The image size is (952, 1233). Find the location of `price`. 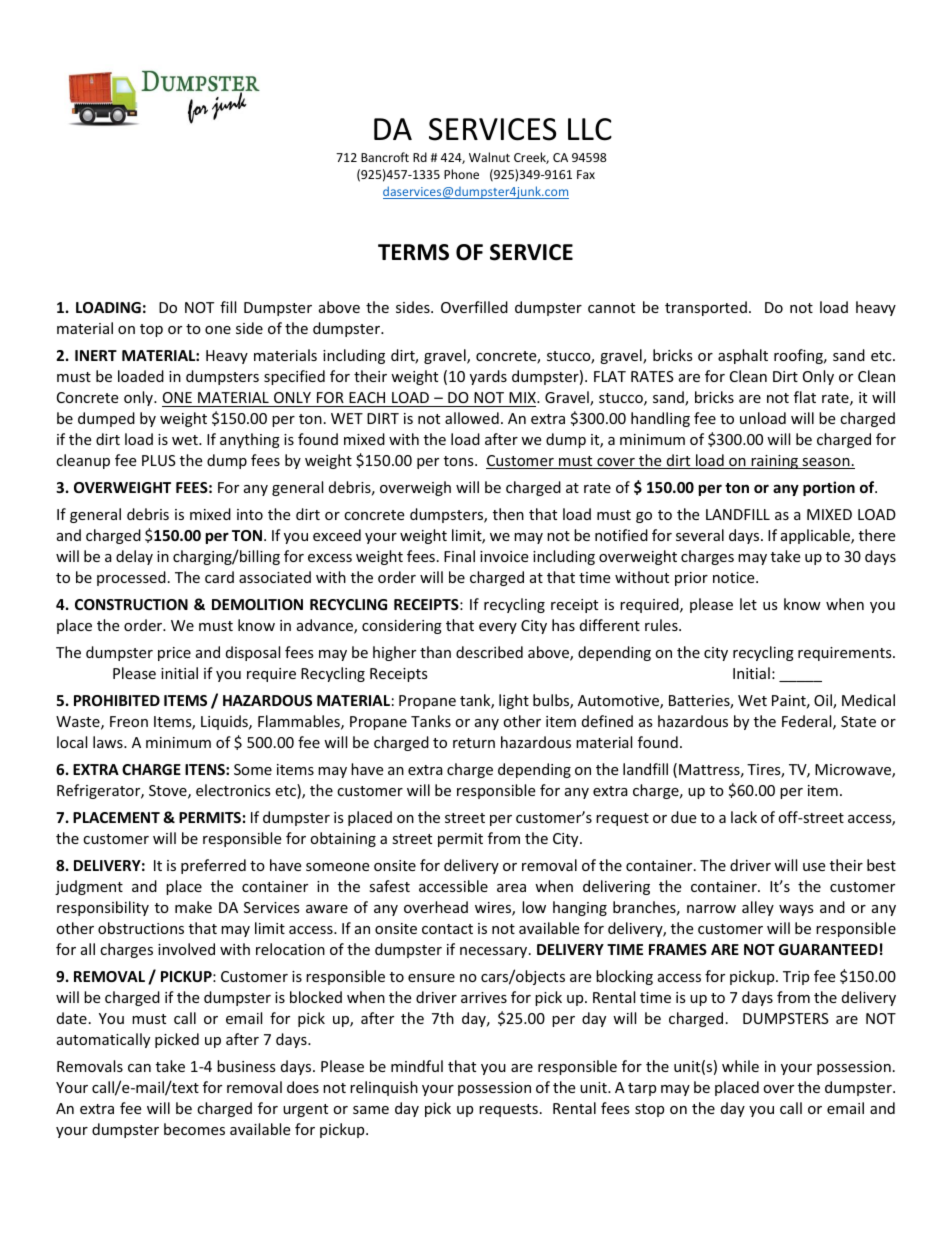

price is located at coordinates (174, 654).
